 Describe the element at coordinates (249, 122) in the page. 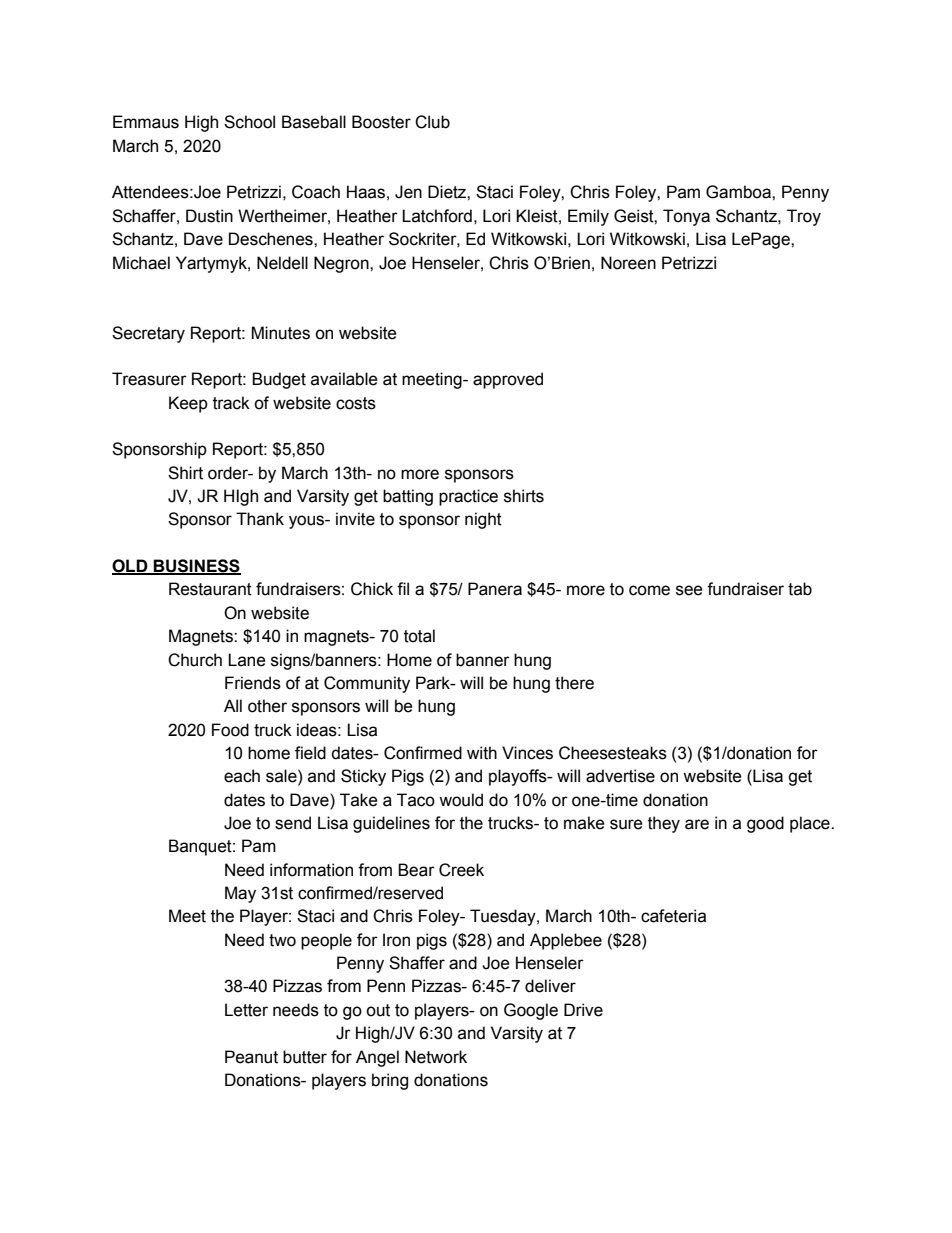

I see `School` at that location.
